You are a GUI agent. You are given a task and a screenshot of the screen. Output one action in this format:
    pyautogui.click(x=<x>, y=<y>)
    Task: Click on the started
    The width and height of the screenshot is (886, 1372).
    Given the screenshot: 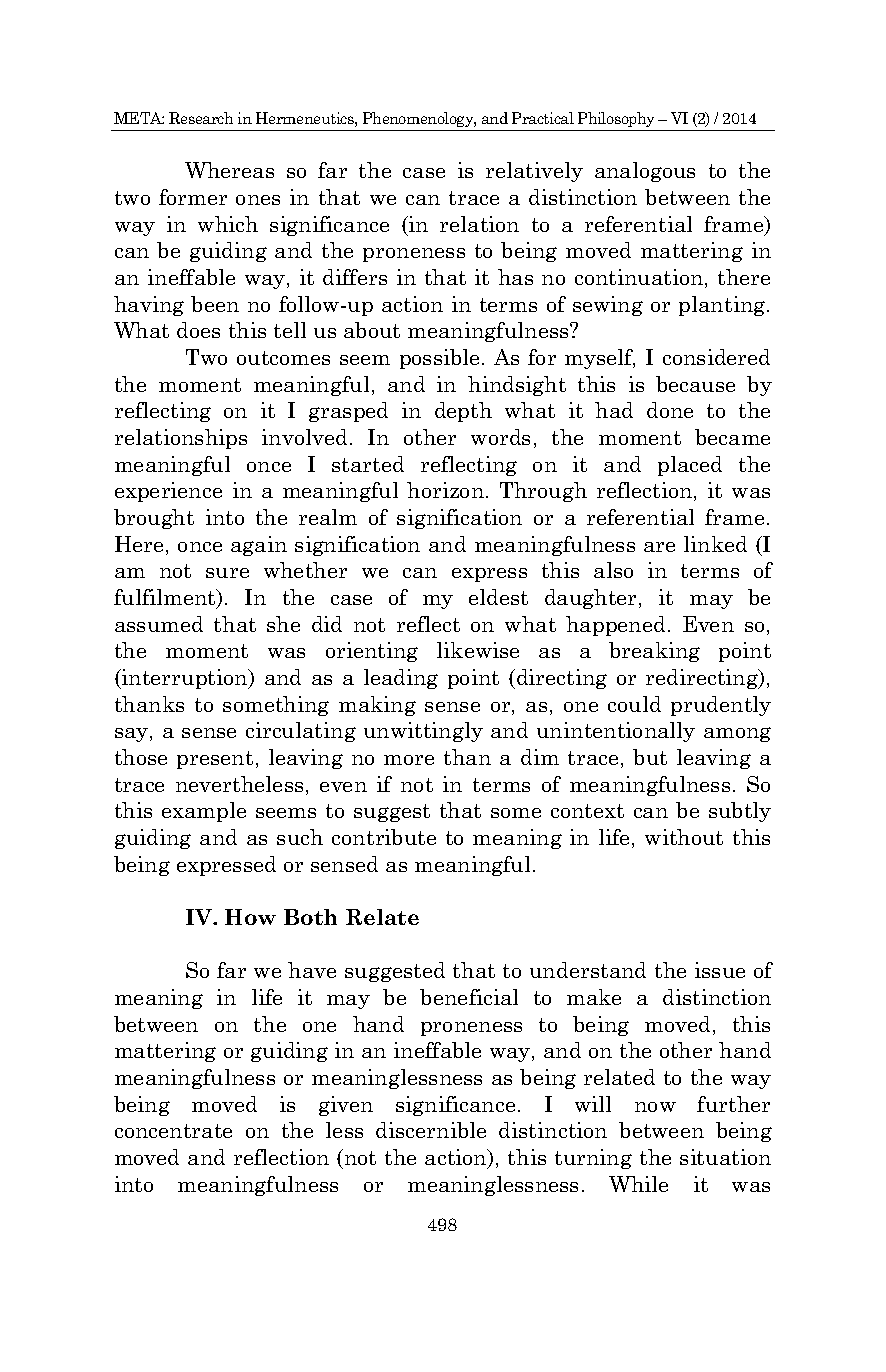 What is the action you would take?
    pyautogui.click(x=368, y=464)
